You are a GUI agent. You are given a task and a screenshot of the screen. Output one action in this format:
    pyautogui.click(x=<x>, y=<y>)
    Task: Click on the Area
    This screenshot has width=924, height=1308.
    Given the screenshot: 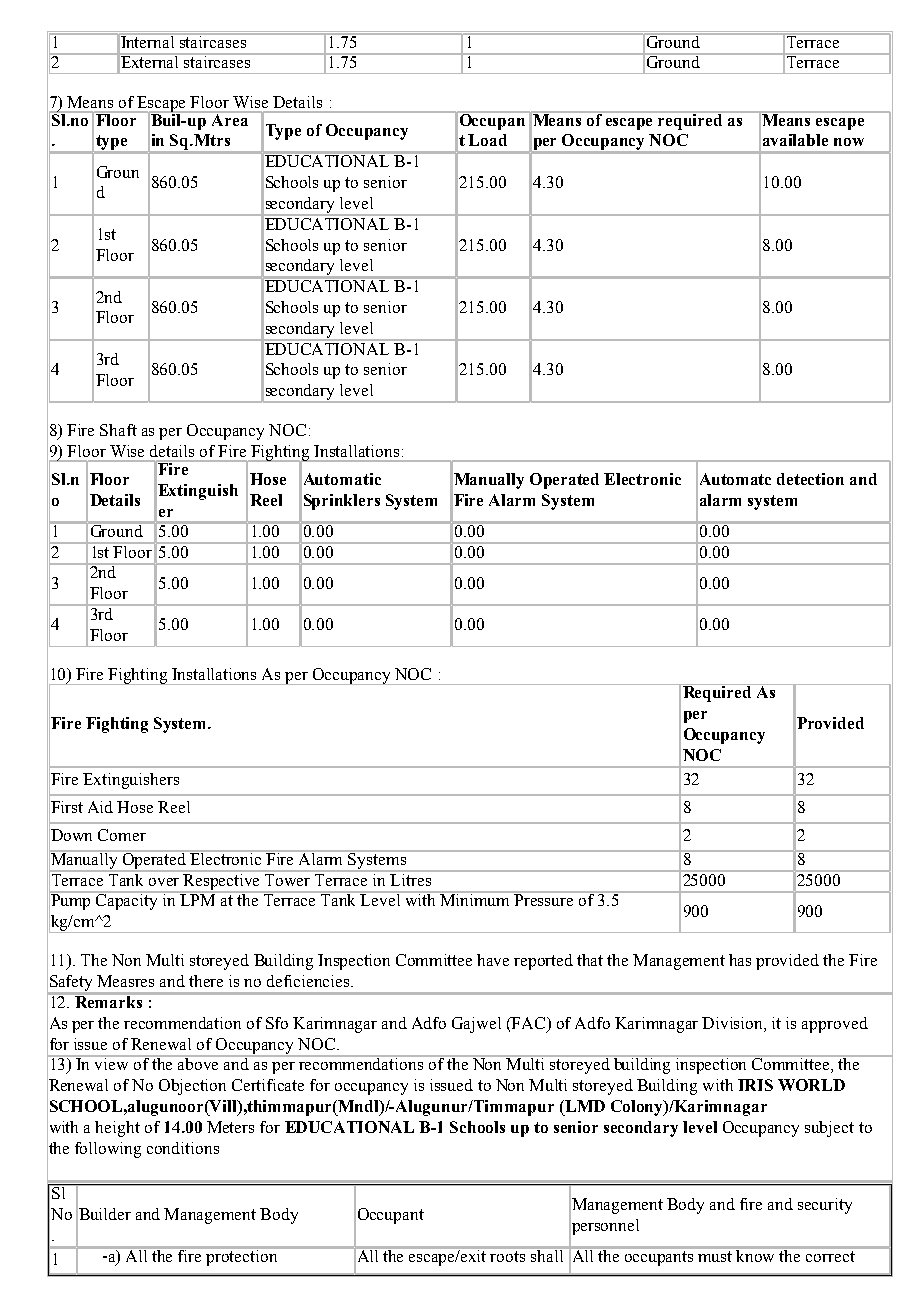 What is the action you would take?
    pyautogui.click(x=230, y=118)
